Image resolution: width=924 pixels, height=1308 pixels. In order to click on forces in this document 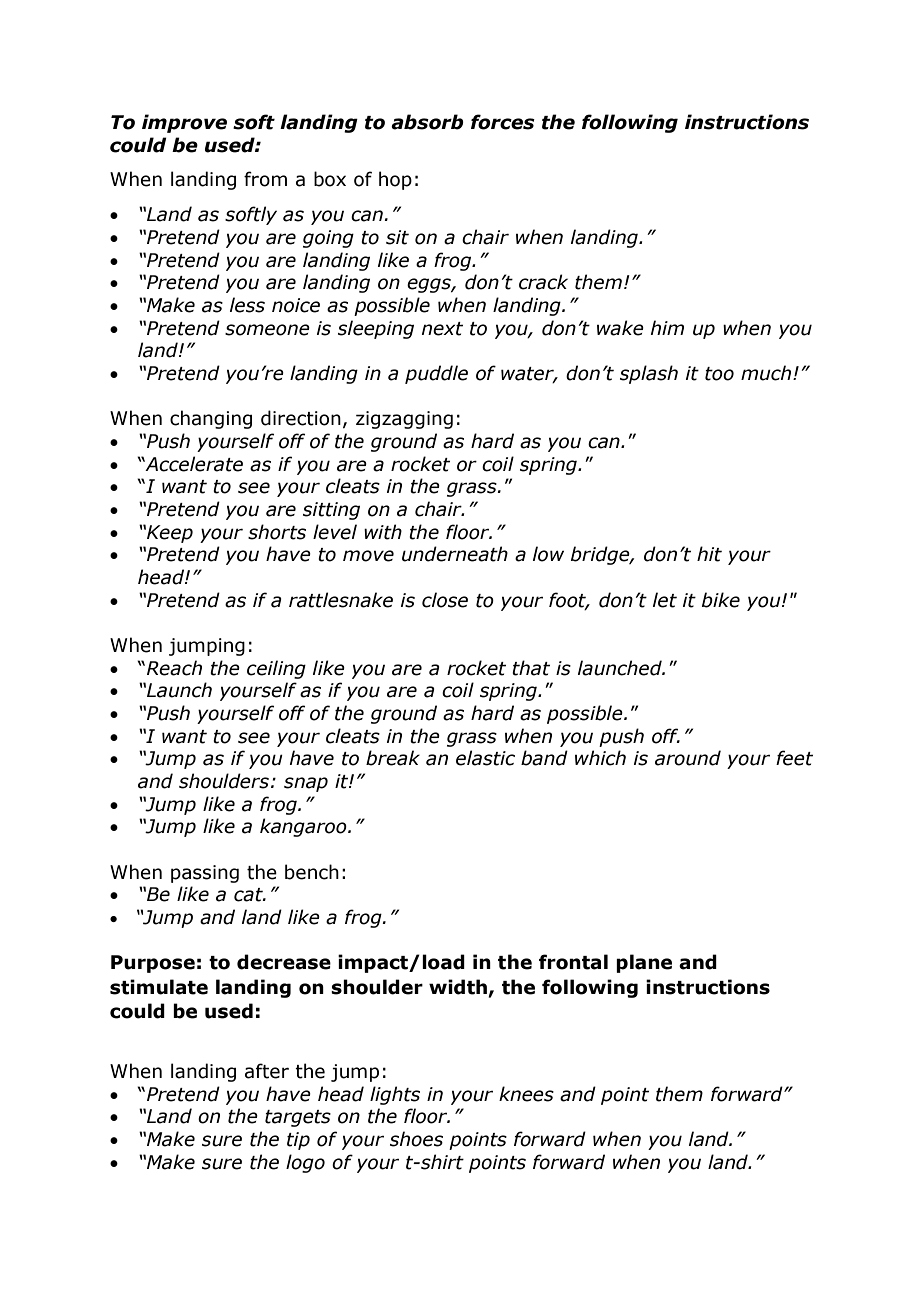, I will do `click(503, 122)`.
